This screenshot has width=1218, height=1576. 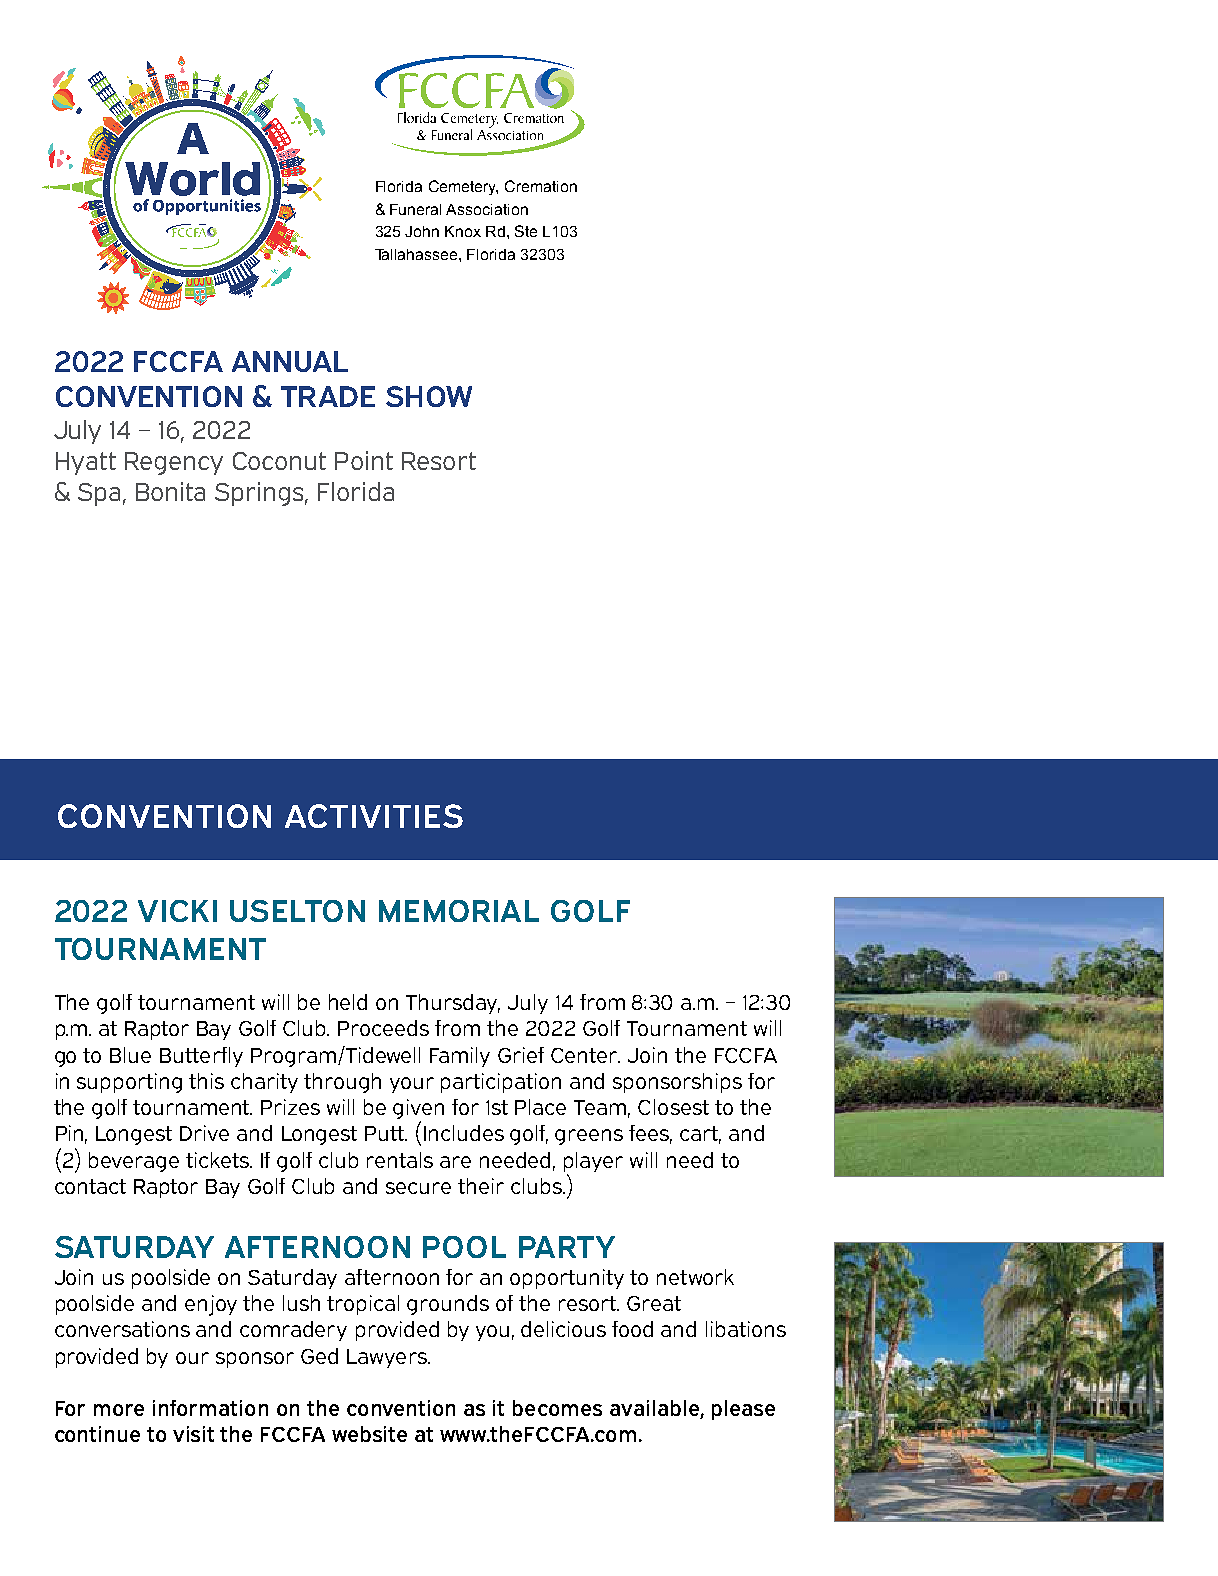 What do you see at coordinates (429, 396) in the screenshot?
I see `SHOW` at bounding box center [429, 396].
